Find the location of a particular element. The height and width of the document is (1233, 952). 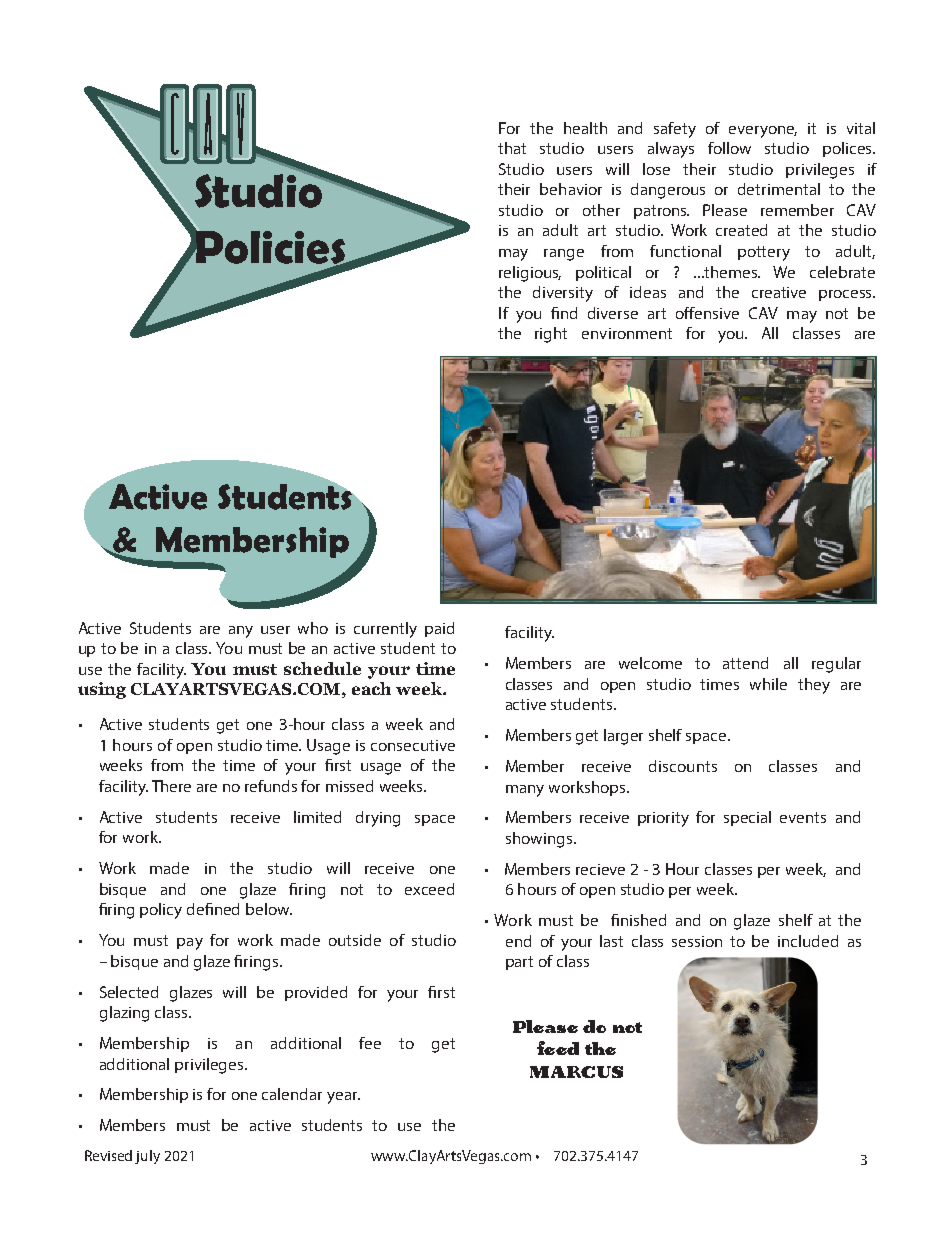

behavior is located at coordinates (571, 189).
